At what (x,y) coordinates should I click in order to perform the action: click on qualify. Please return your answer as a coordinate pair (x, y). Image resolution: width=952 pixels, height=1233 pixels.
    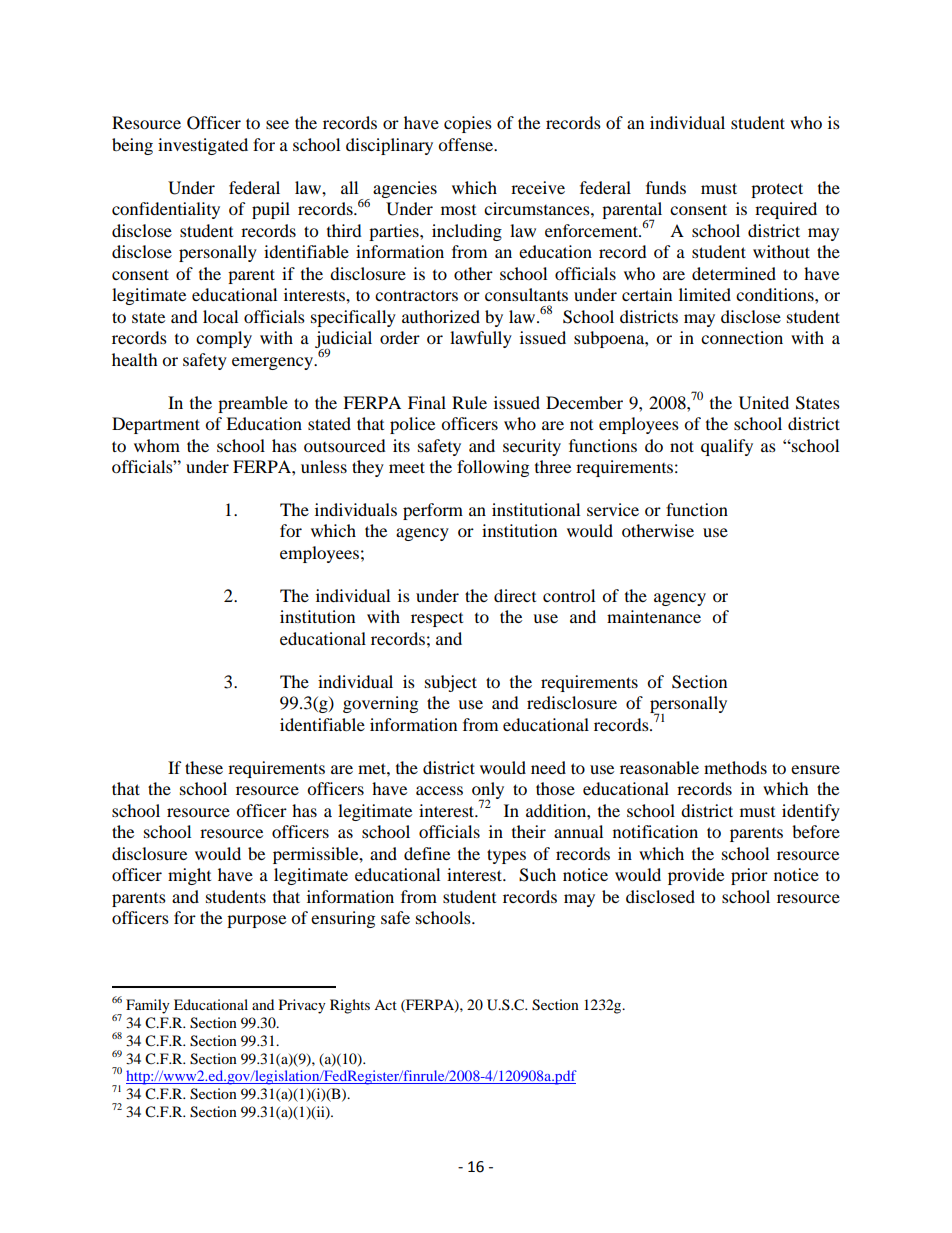
    Looking at the image, I should click on (727, 447).
